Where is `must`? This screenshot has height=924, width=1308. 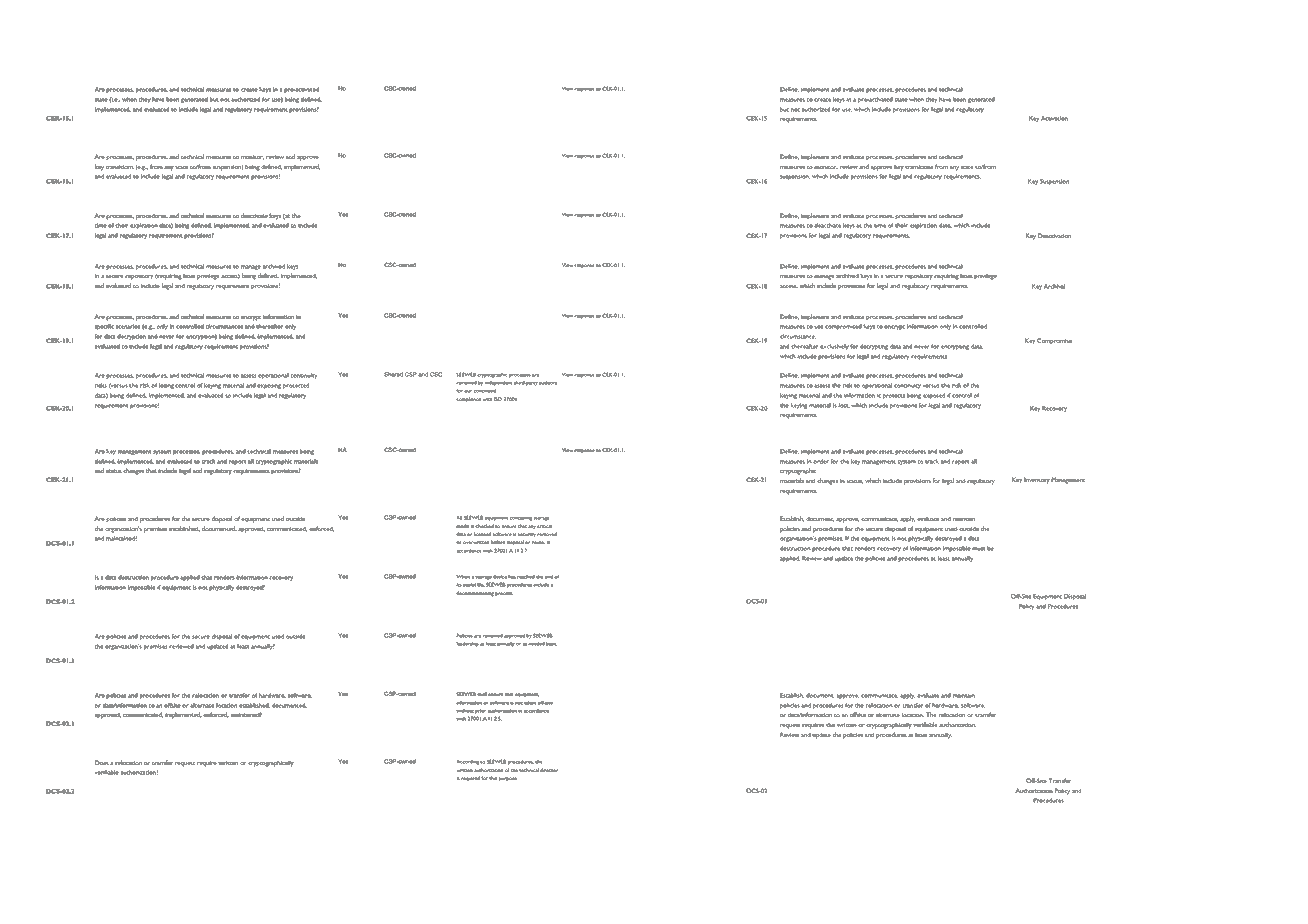
must is located at coordinates (979, 549).
